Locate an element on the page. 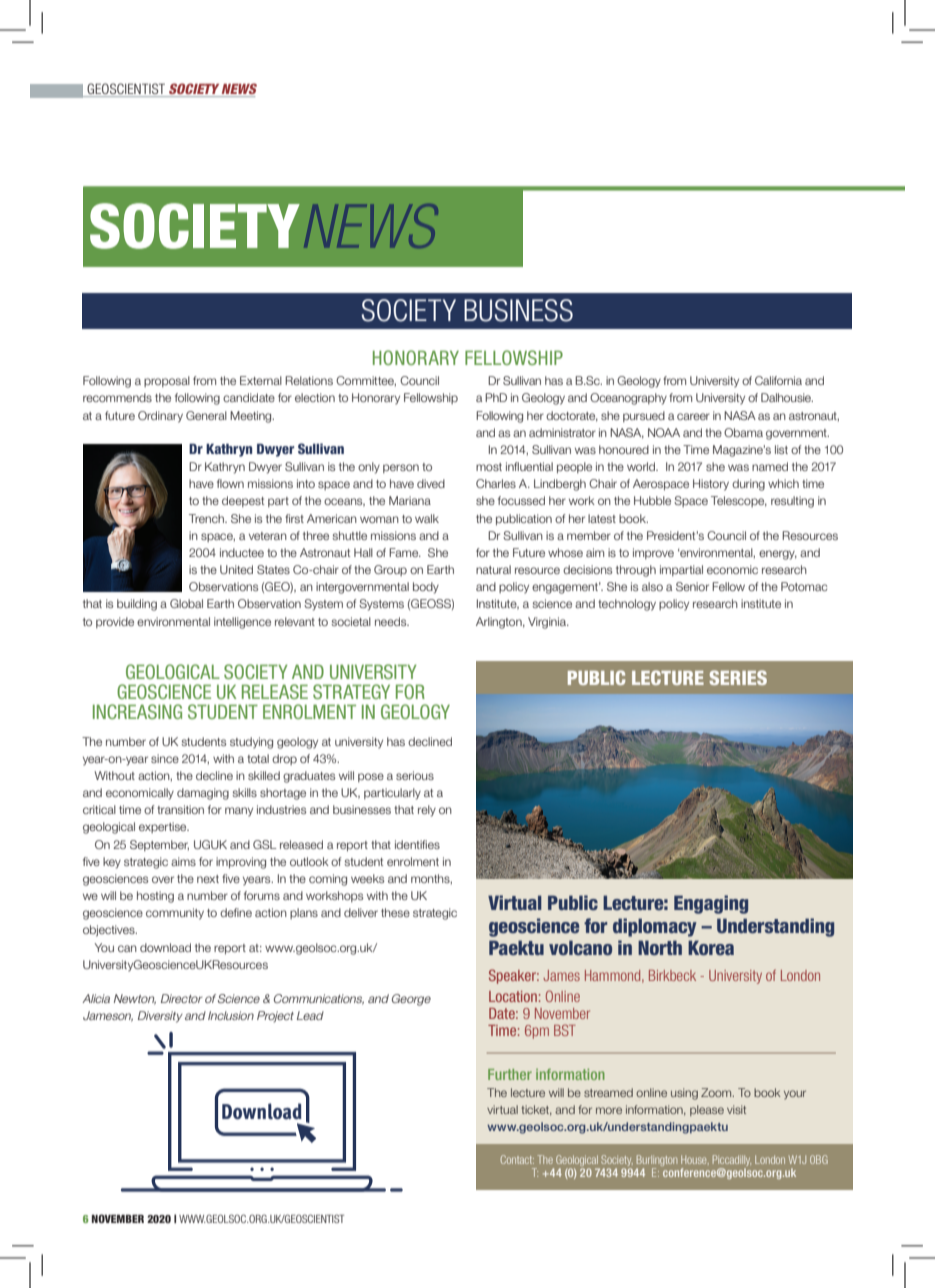 Image resolution: width=935 pixels, height=1288 pixels. General is located at coordinates (206, 415).
